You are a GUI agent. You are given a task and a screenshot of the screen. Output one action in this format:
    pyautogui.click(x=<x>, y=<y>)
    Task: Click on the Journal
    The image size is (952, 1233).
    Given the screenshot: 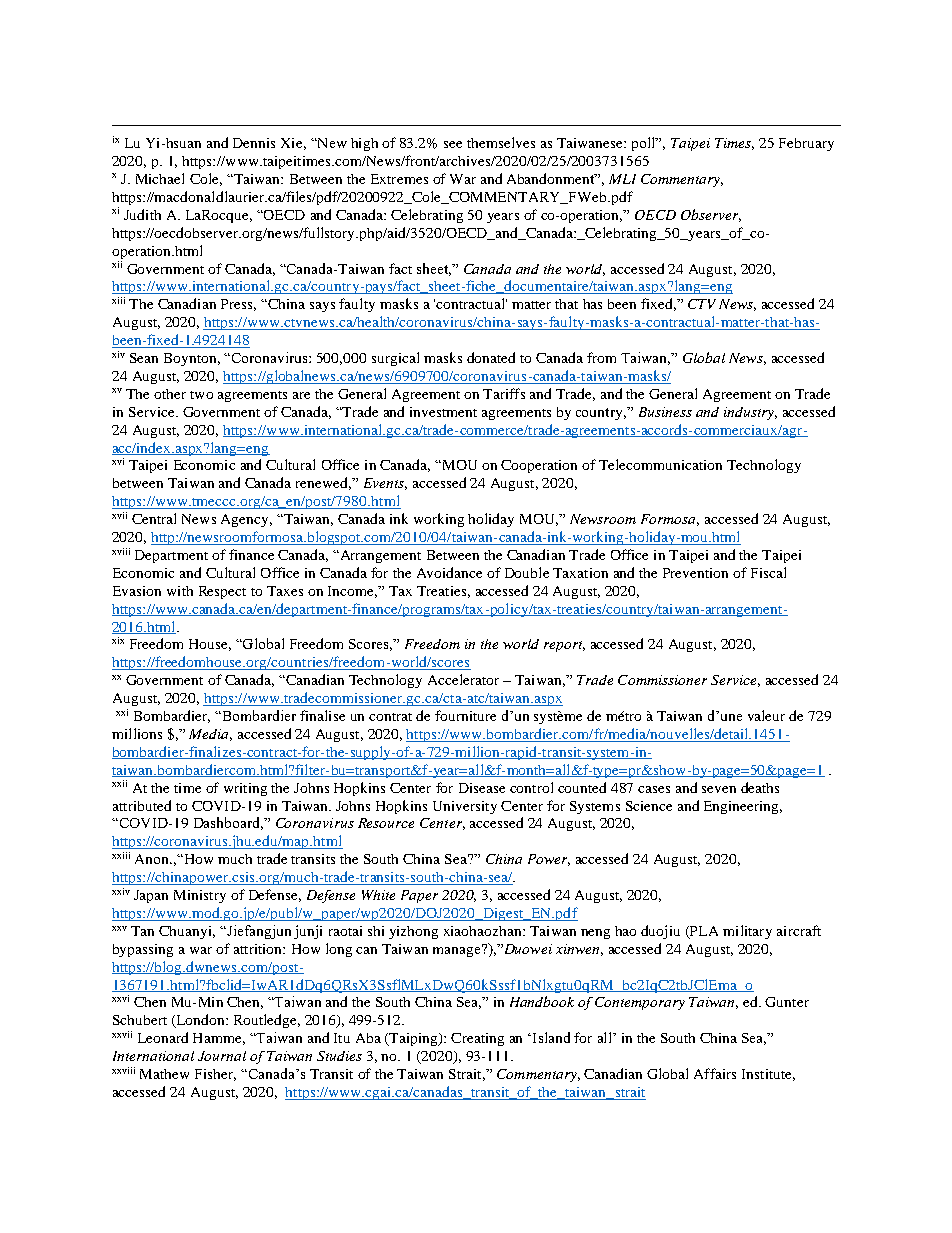 What is the action you would take?
    pyautogui.click(x=222, y=1056)
